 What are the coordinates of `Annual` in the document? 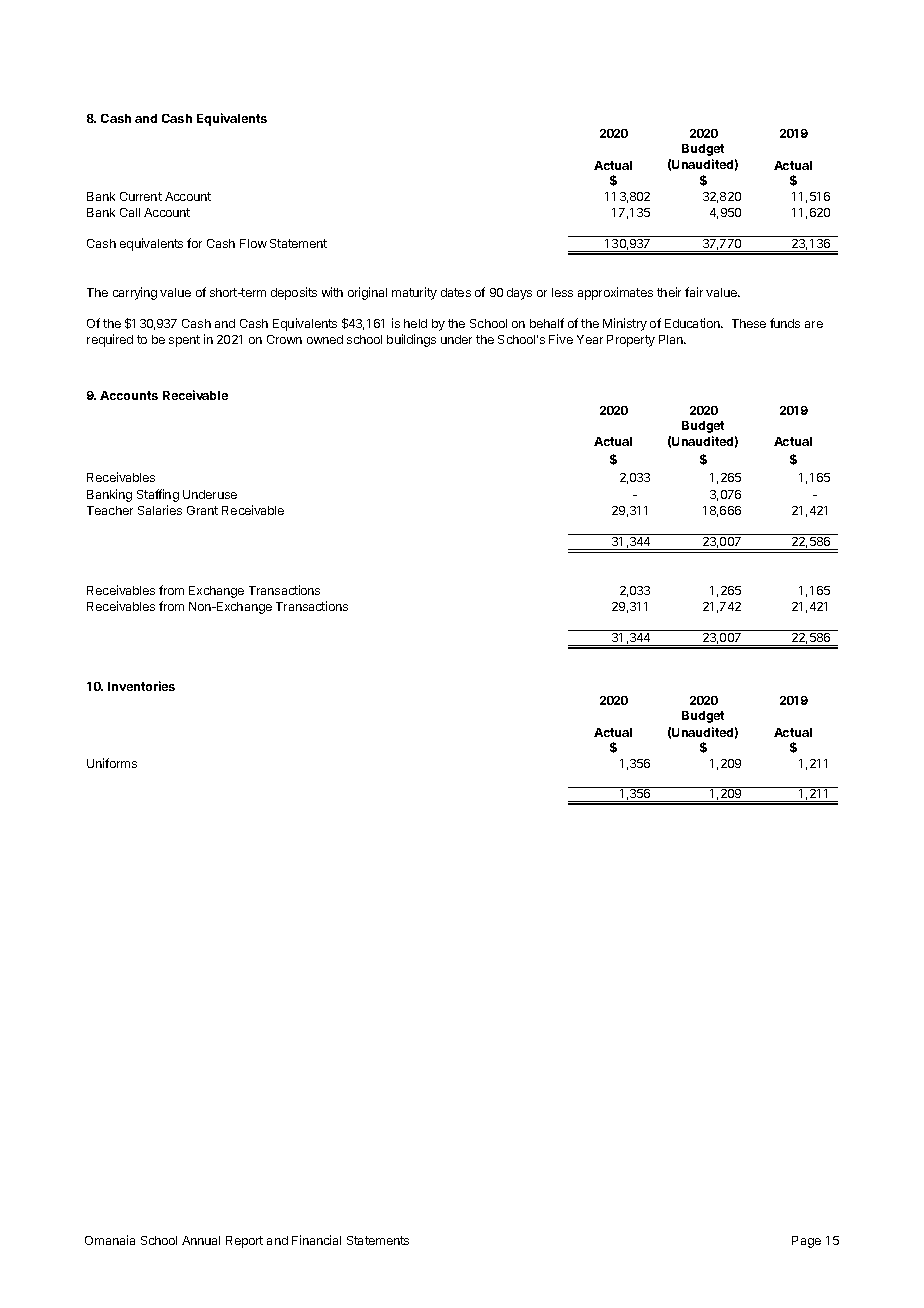 It's located at (201, 1240).
